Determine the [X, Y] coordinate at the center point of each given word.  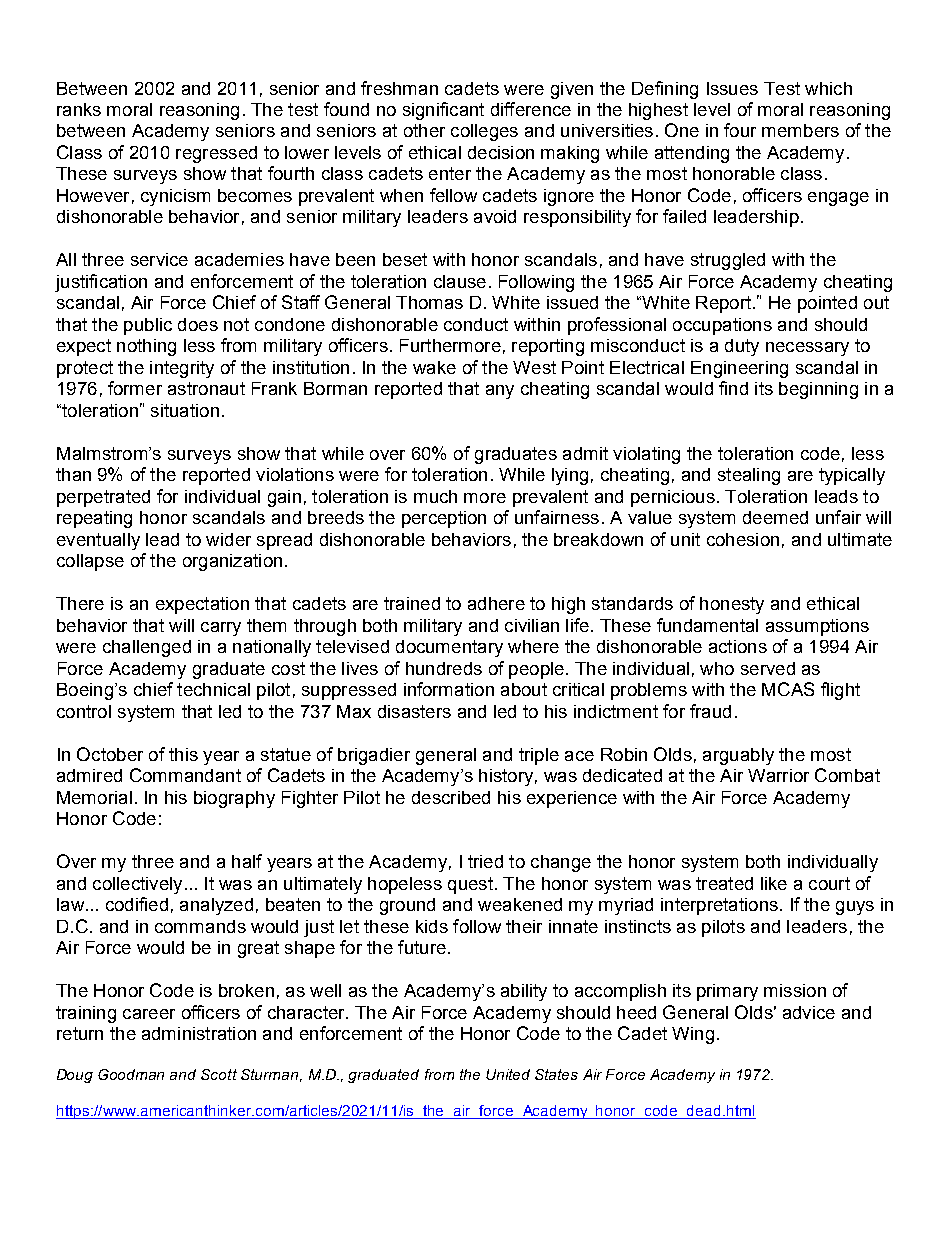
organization [232, 562]
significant [443, 111]
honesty [732, 605]
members [800, 130]
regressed [216, 154]
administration [199, 1033]
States [556, 1074]
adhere [496, 603]
